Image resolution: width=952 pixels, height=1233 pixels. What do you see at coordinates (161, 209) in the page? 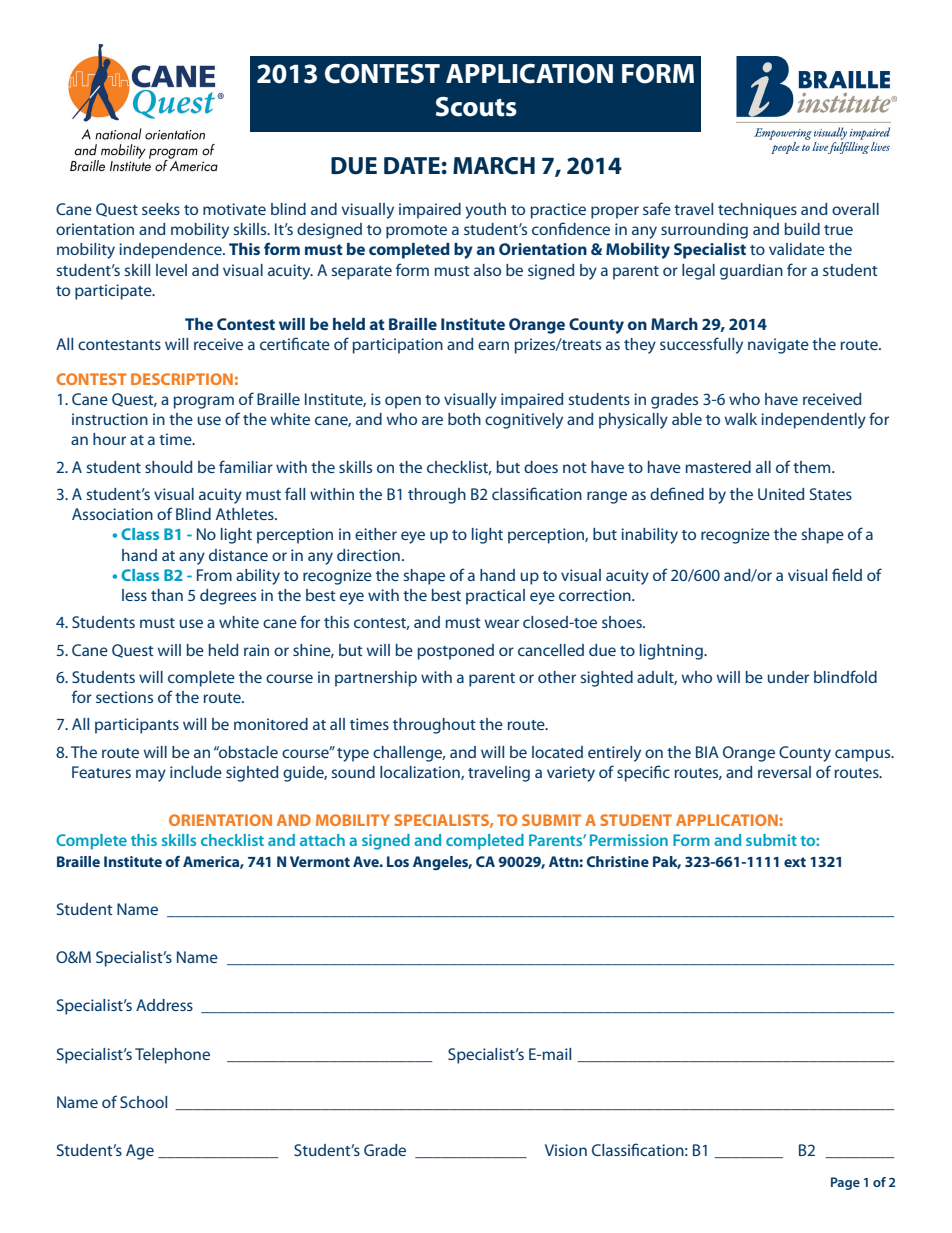
I see `seeks` at bounding box center [161, 209].
